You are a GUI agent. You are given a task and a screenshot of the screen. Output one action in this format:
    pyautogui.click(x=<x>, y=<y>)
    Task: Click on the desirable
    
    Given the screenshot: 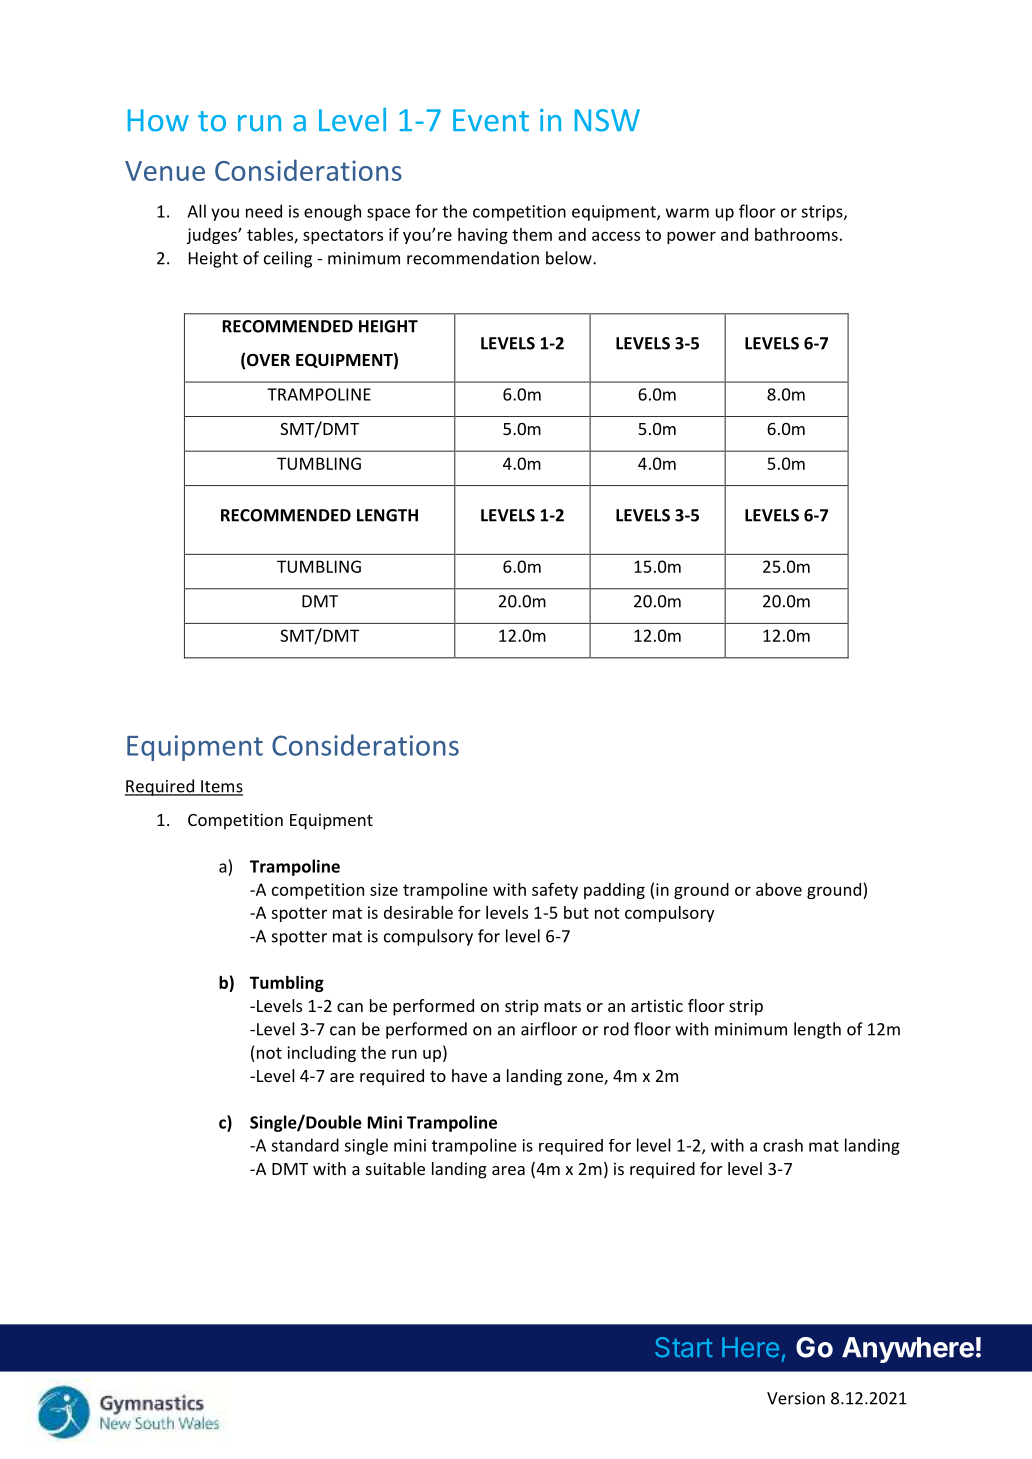 What is the action you would take?
    pyautogui.click(x=418, y=912)
